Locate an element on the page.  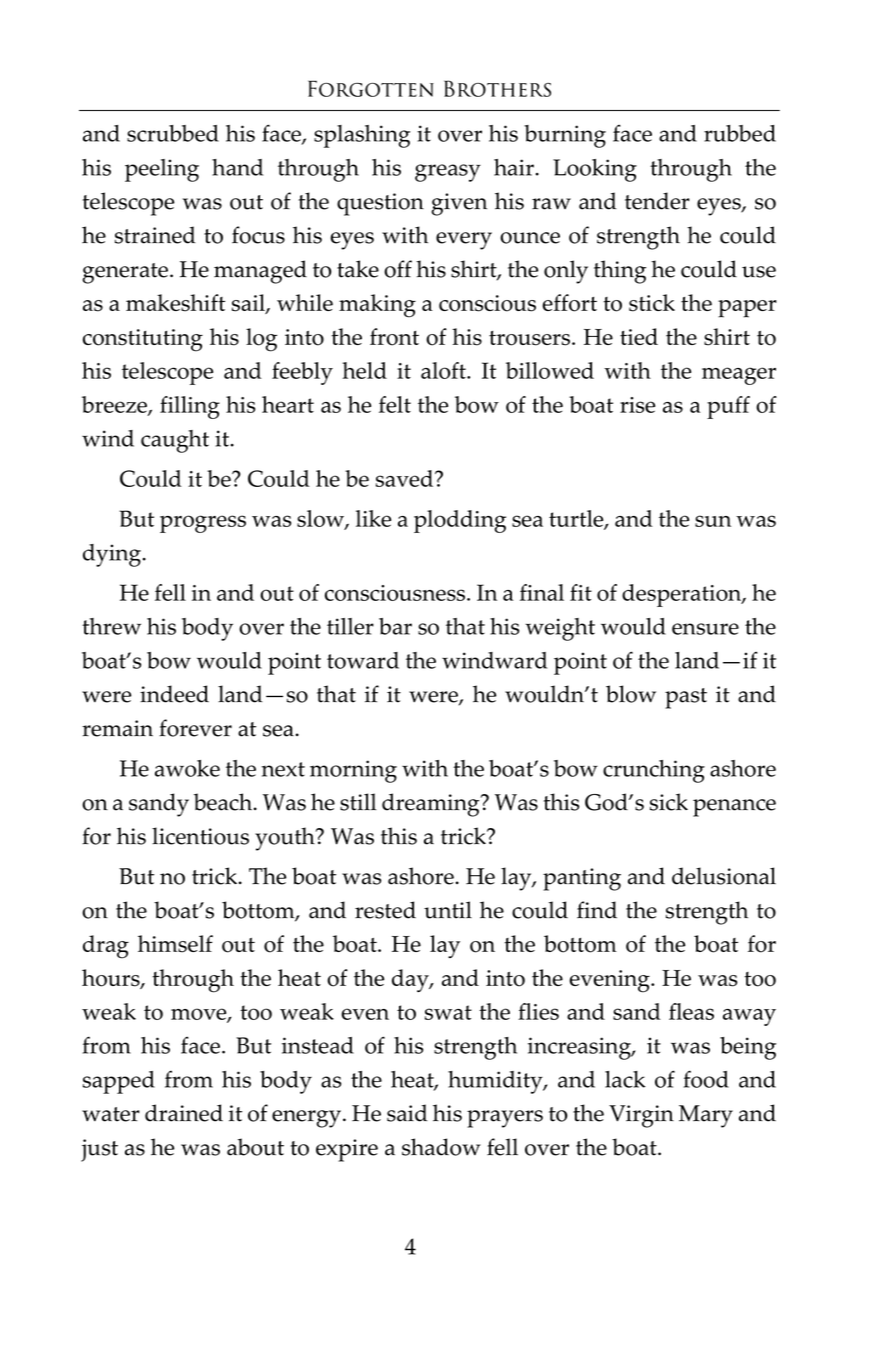
awoke is located at coordinates (187, 768).
